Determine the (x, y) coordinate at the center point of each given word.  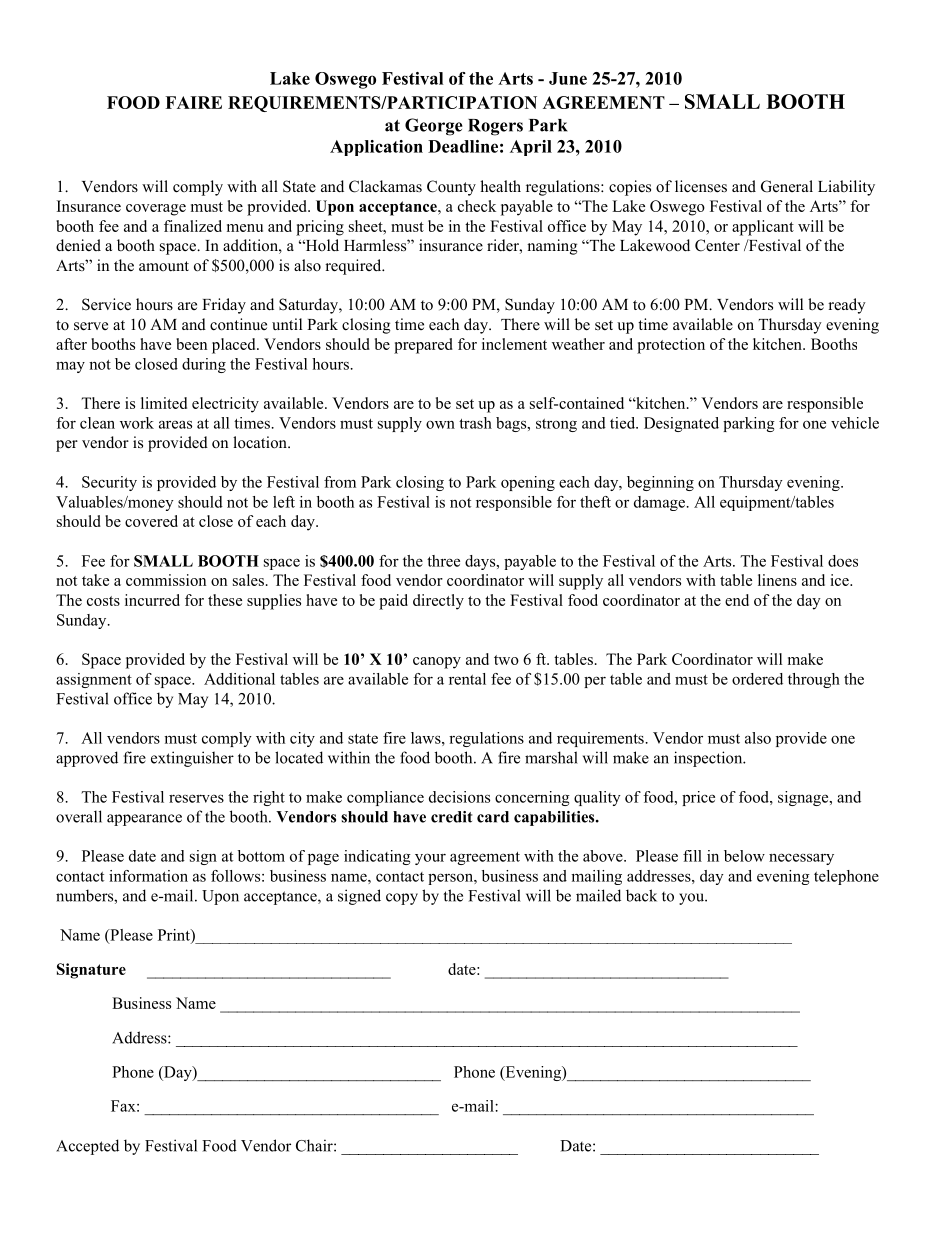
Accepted (87, 1147)
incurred (152, 600)
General (787, 186)
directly (438, 602)
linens (777, 580)
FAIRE (193, 102)
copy (402, 899)
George (434, 127)
